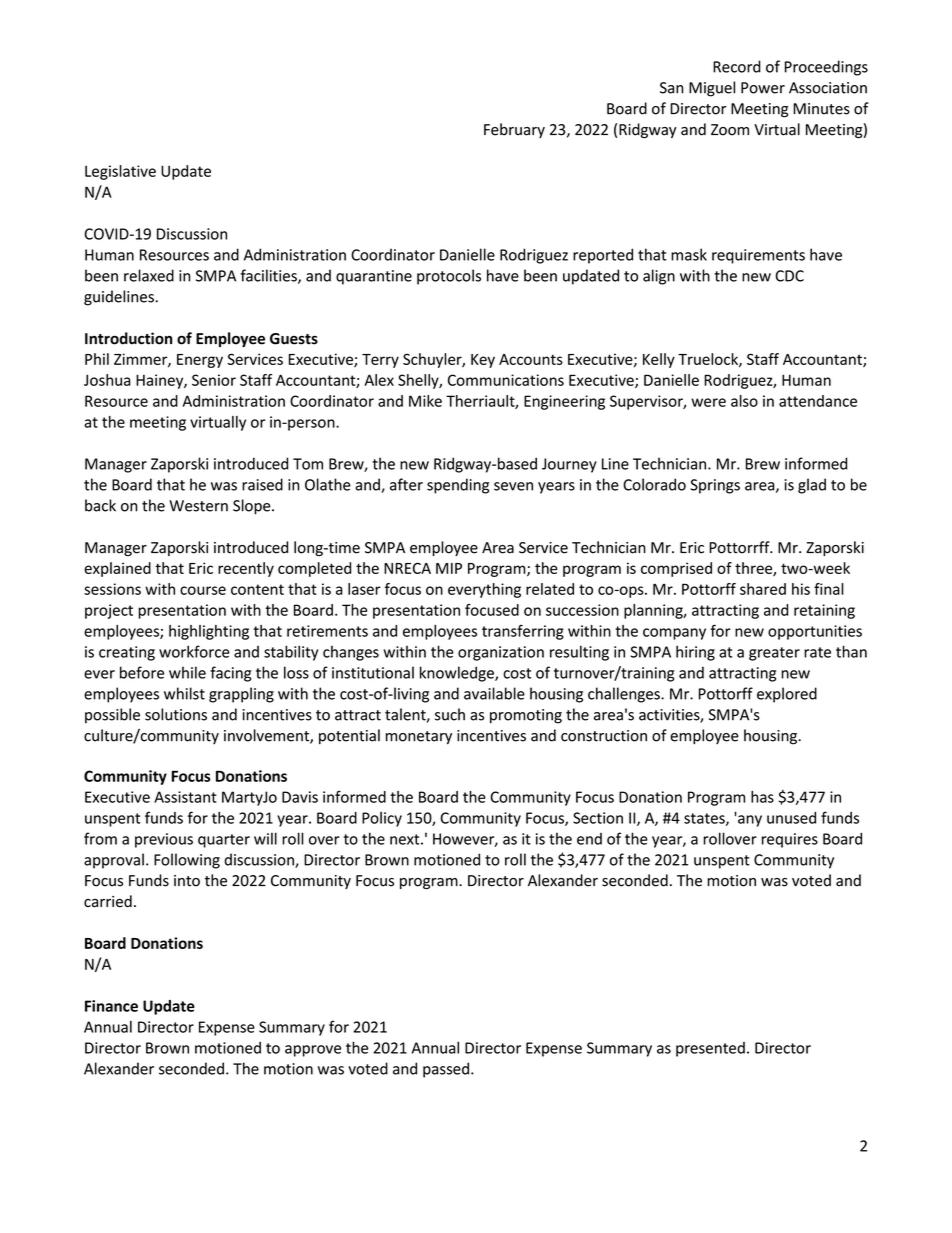  I want to click on Legislative, so click(120, 172).
